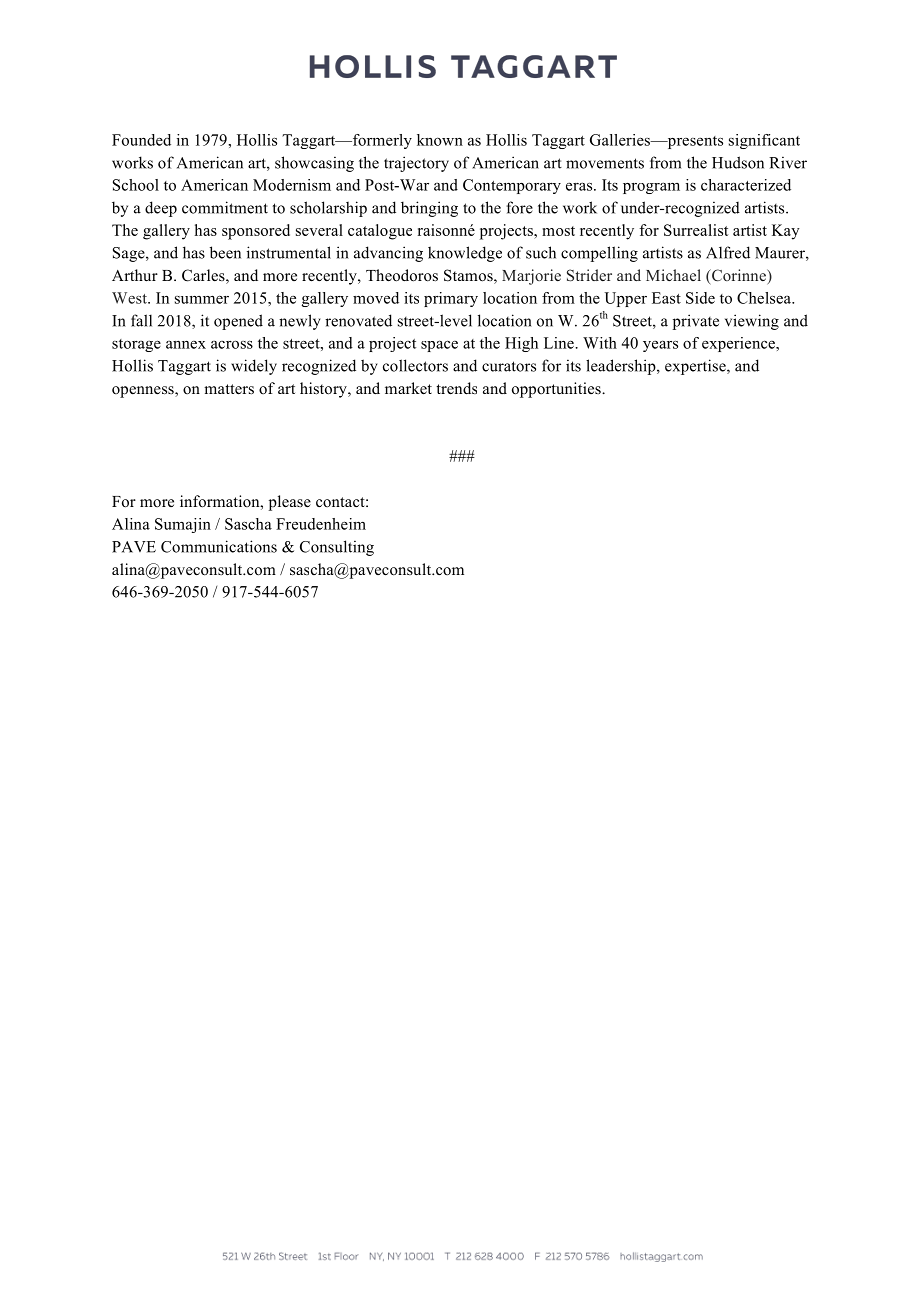 The height and width of the image is (1308, 924). What do you see at coordinates (440, 140) in the image?
I see `known` at bounding box center [440, 140].
